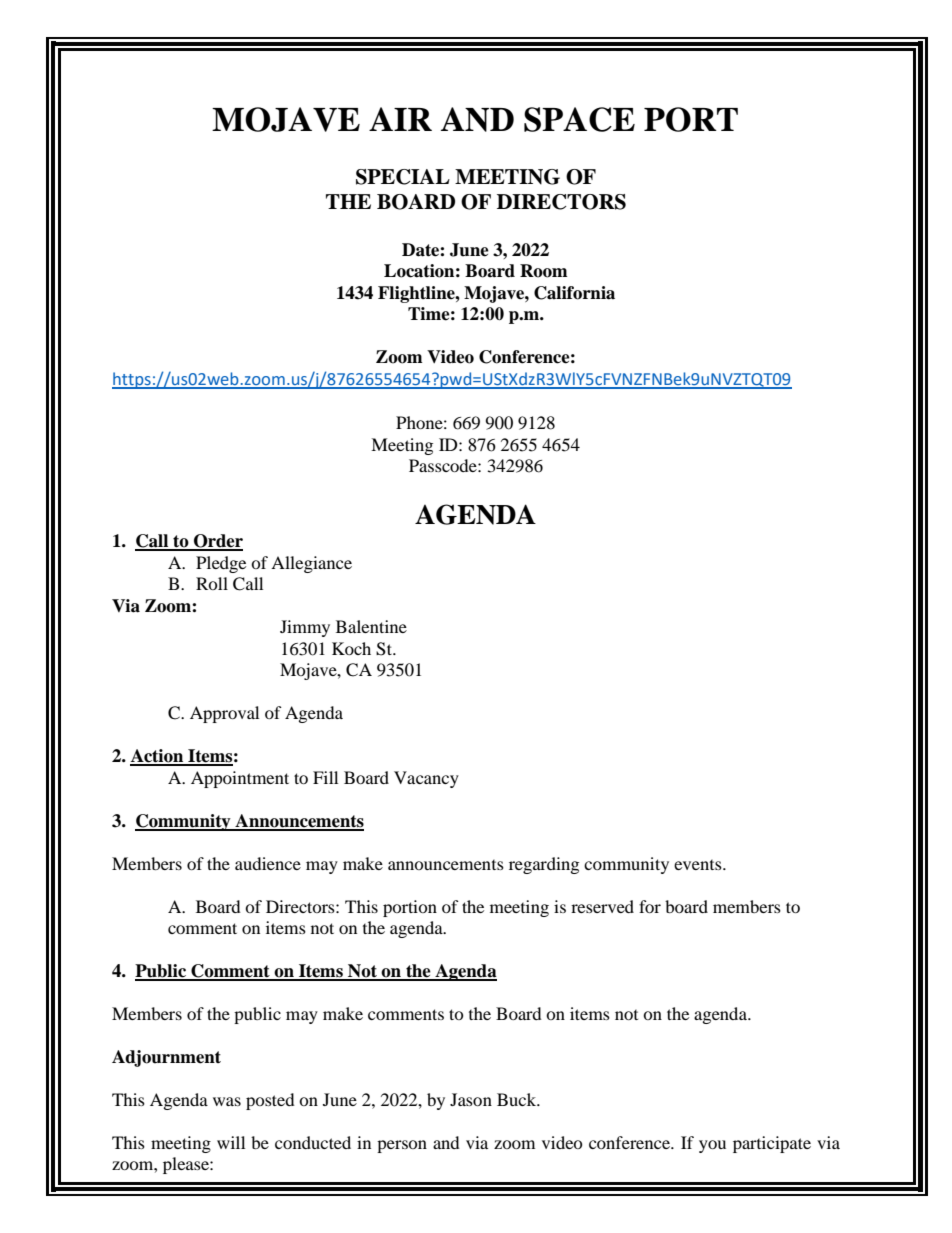 The width and height of the screenshot is (952, 1233). Describe the element at coordinates (699, 865) in the screenshot. I see `events` at that location.
